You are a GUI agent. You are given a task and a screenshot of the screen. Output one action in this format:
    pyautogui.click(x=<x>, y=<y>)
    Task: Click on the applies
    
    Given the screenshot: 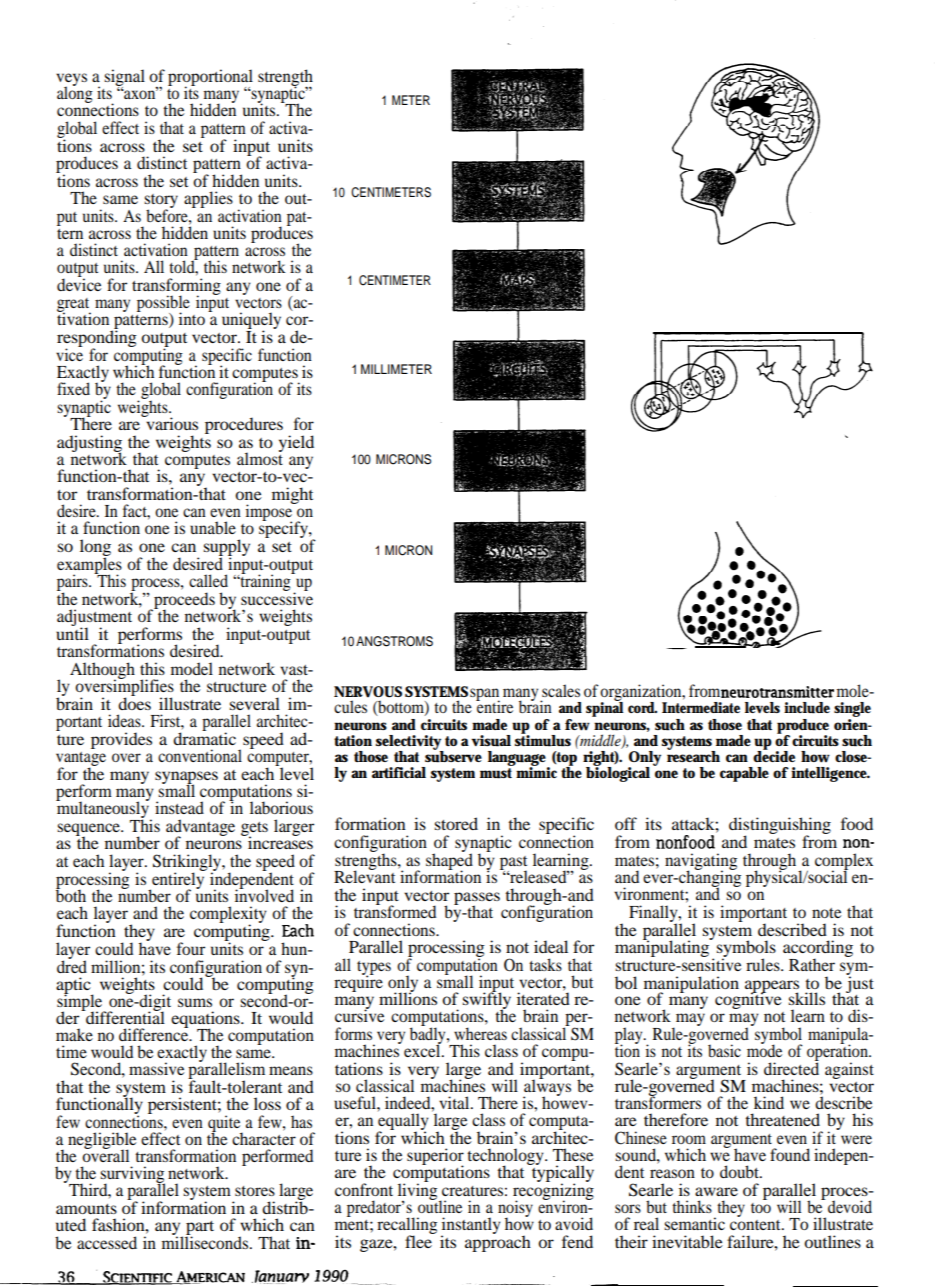 What is the action you would take?
    pyautogui.click(x=208, y=199)
